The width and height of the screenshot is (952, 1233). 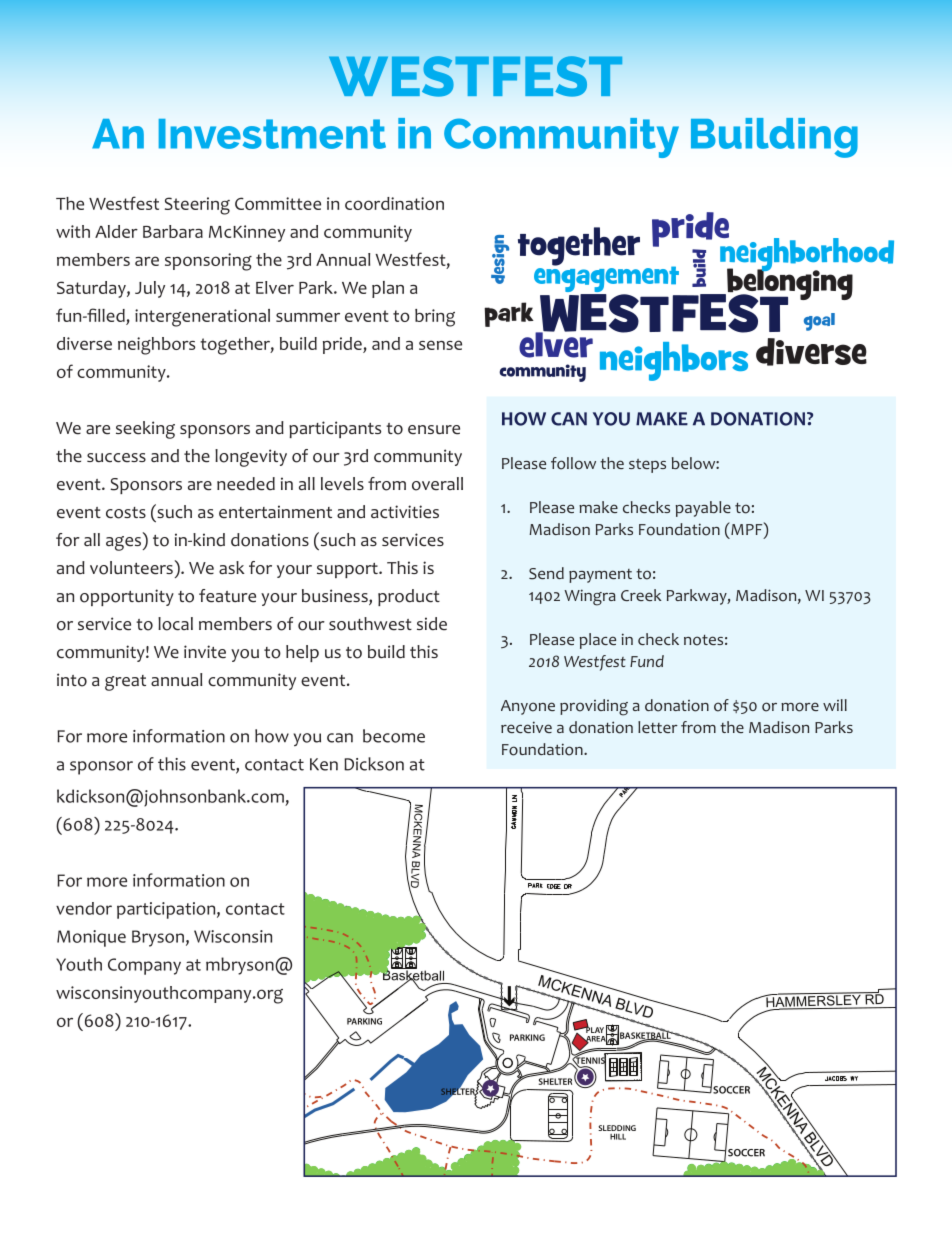 What do you see at coordinates (432, 624) in the screenshot?
I see `side` at bounding box center [432, 624].
